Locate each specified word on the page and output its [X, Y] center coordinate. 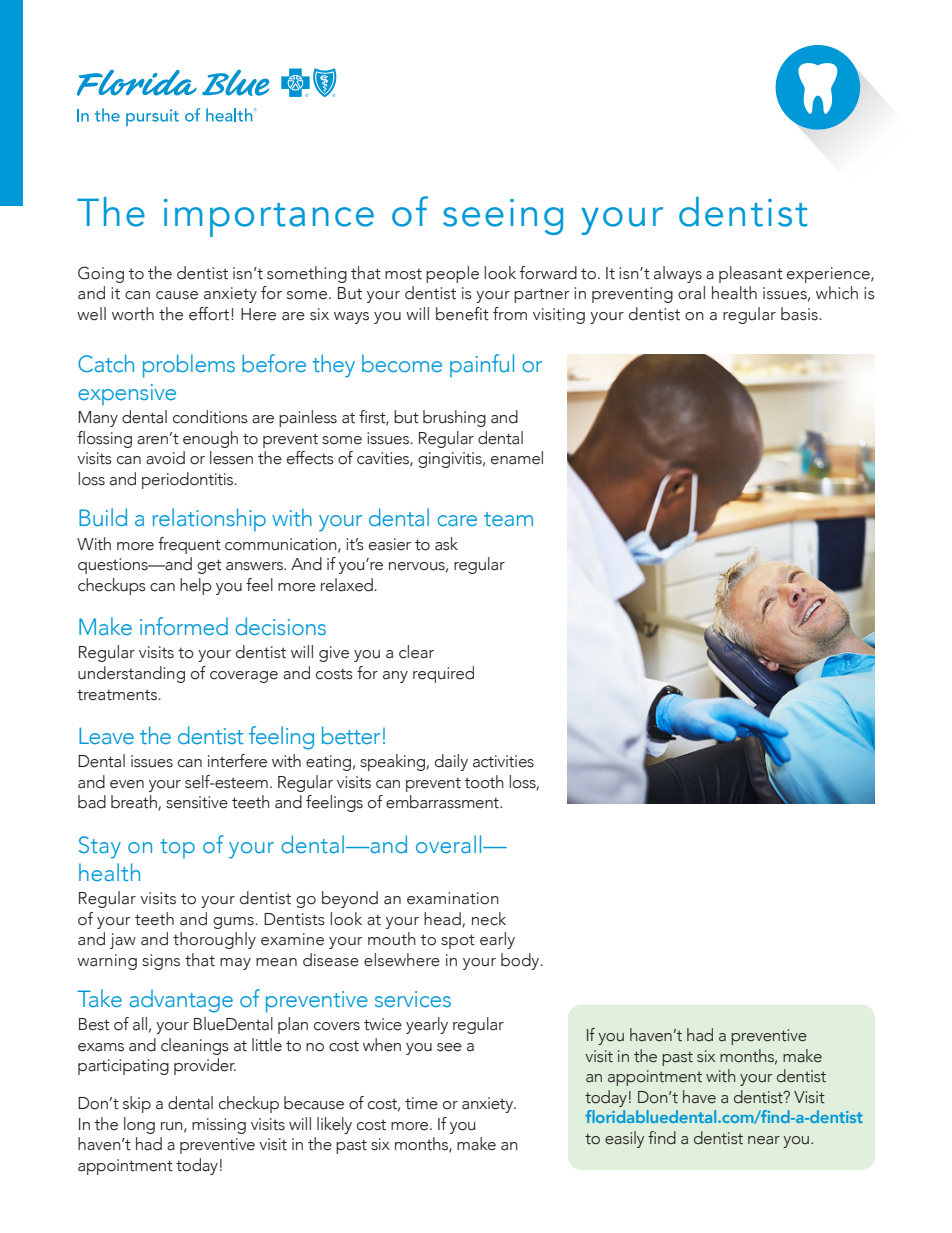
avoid [165, 458]
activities [503, 761]
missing [219, 1126]
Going [101, 274]
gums [234, 923]
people [452, 274]
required [443, 674]
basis [800, 314]
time [421, 1103]
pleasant [751, 274]
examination [453, 898]
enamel [517, 458]
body [521, 961]
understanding [131, 674]
